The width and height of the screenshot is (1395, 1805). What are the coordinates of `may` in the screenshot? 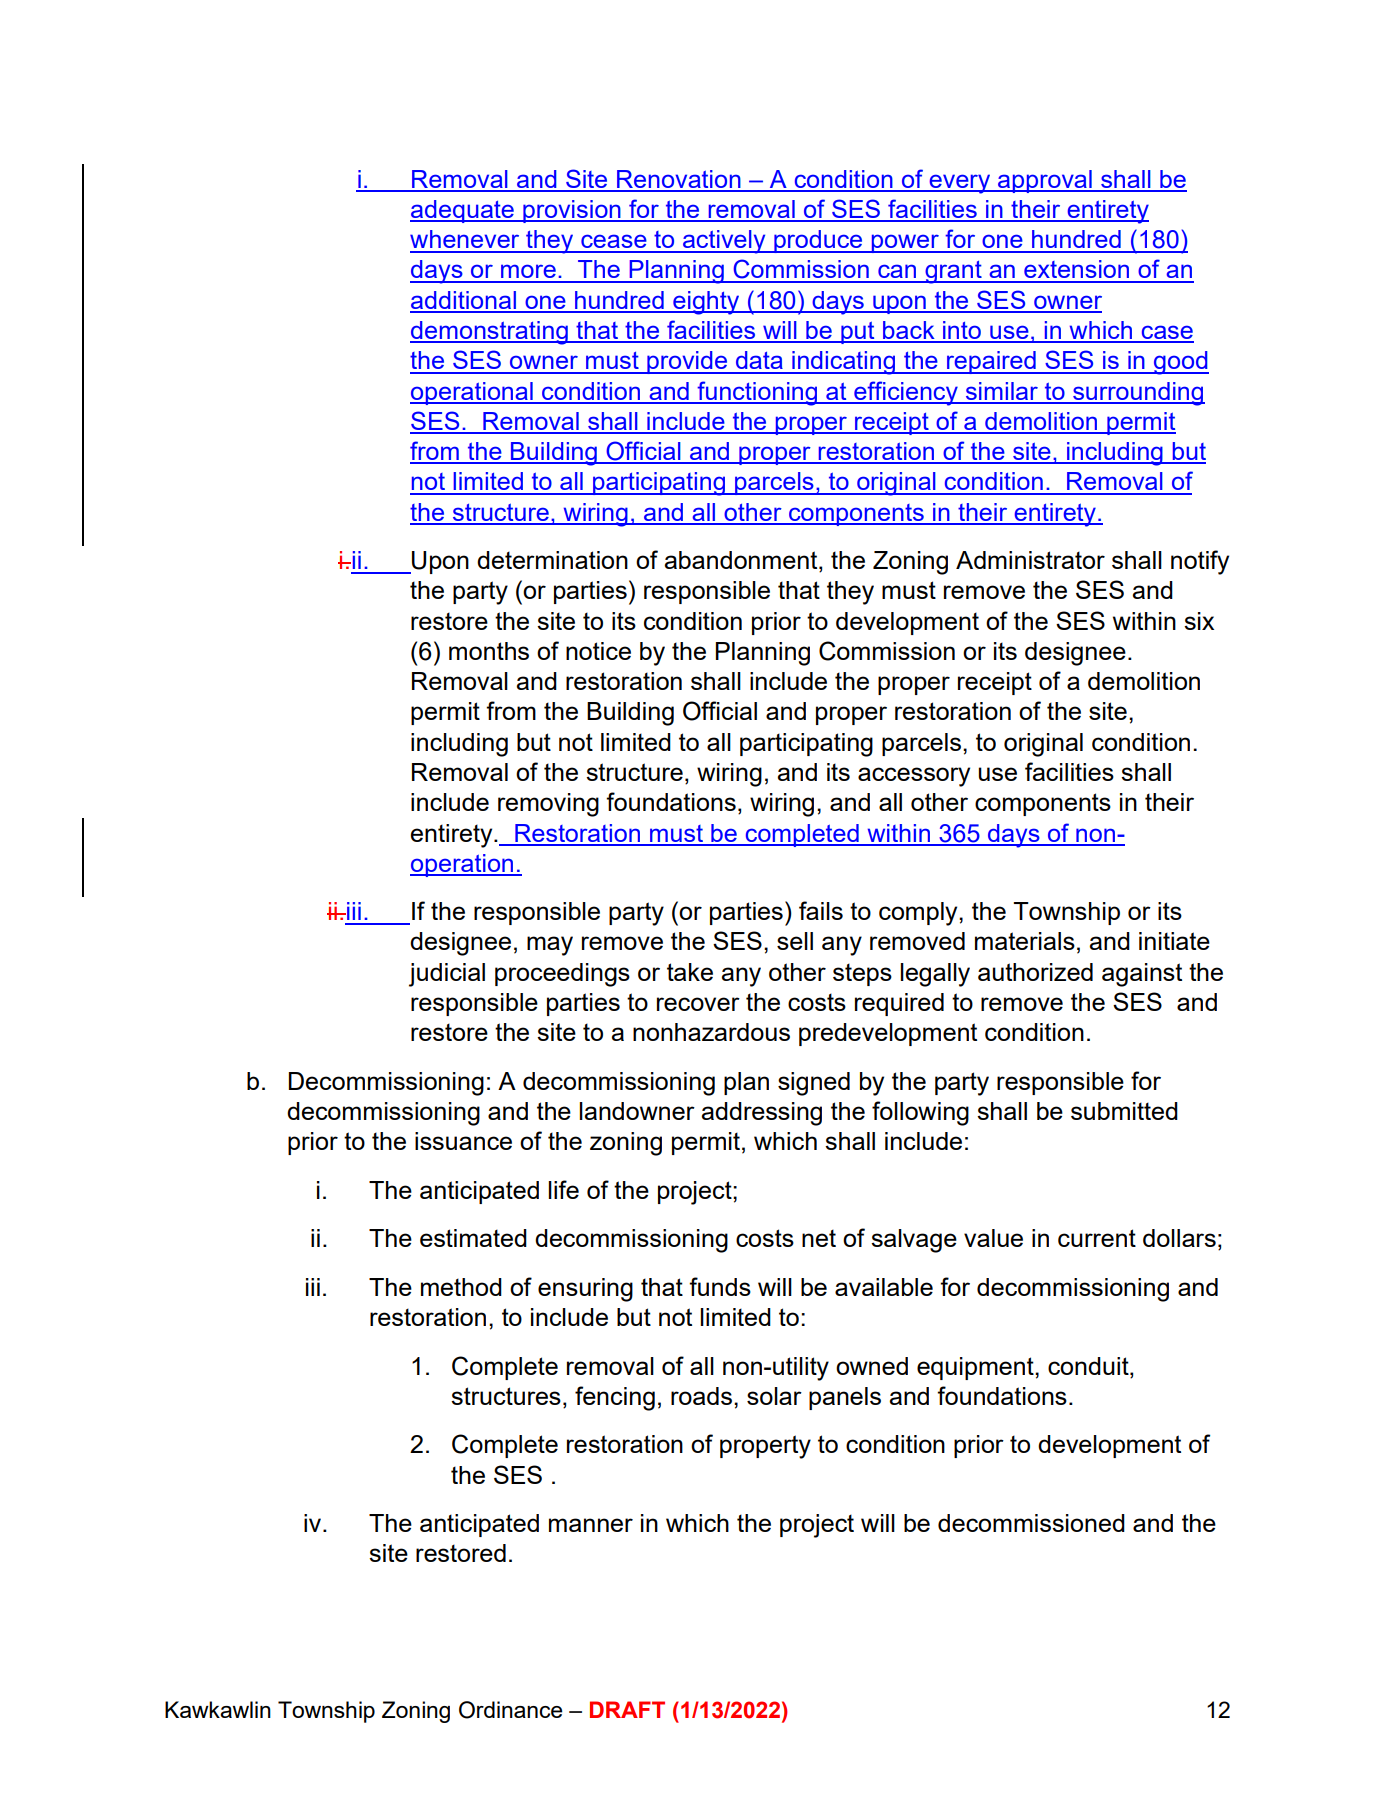 It's located at (550, 946).
